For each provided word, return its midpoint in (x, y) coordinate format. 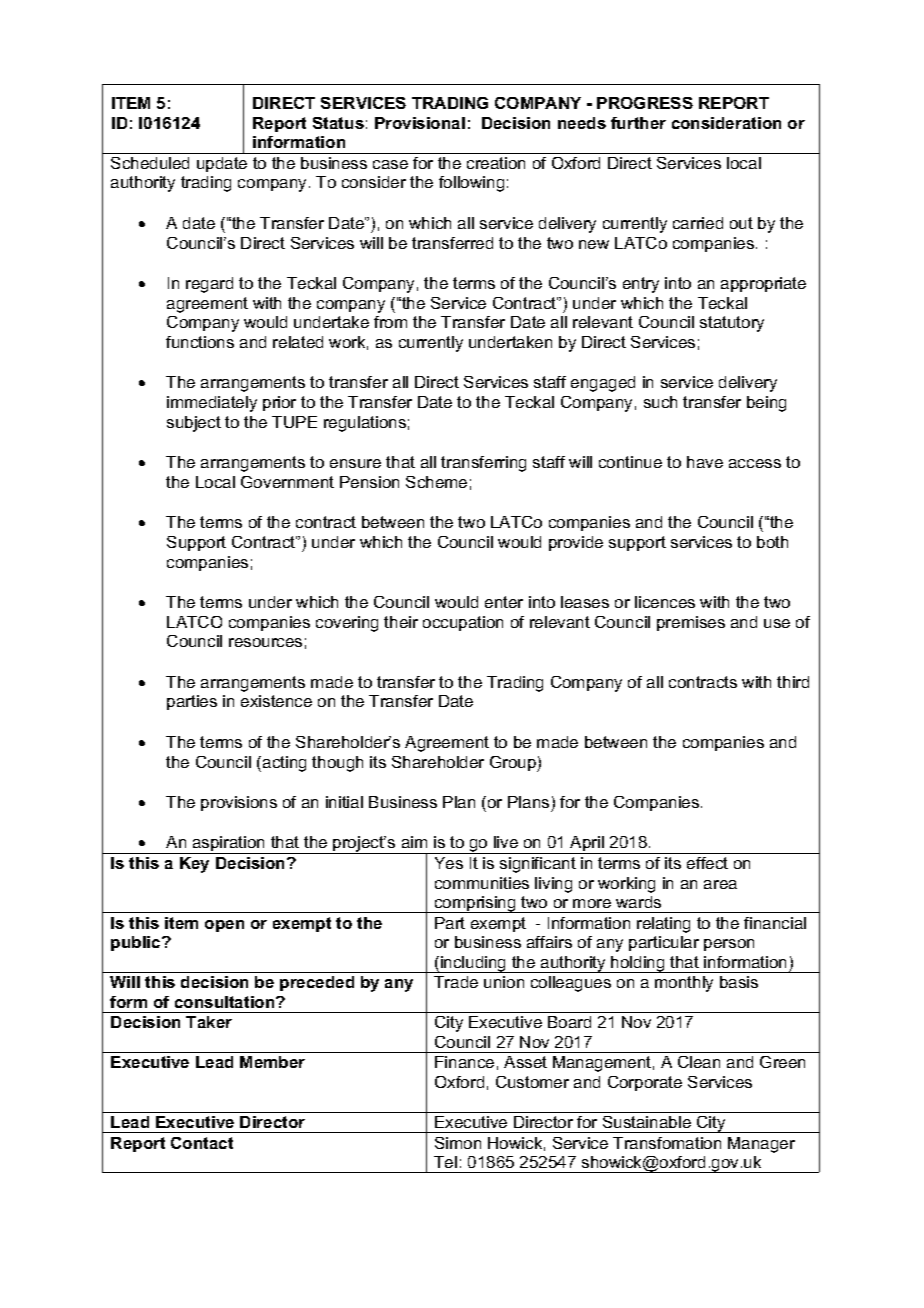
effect (707, 863)
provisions (239, 803)
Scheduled (150, 163)
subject (194, 424)
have (705, 462)
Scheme (436, 482)
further (638, 123)
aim (414, 842)
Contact (202, 1143)
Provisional (420, 123)
